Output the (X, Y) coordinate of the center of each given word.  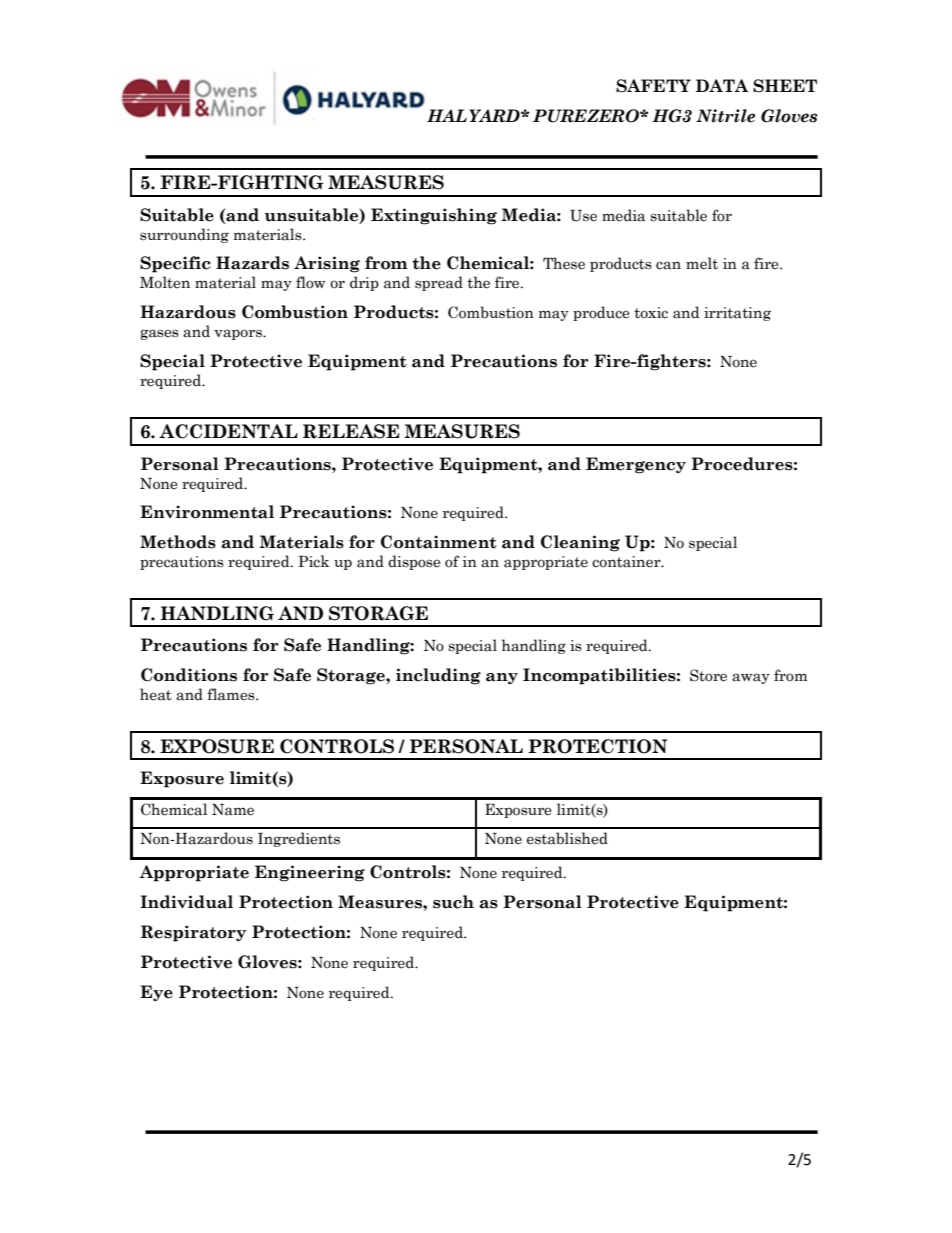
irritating (737, 314)
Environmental (207, 512)
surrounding (184, 235)
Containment (439, 542)
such (453, 902)
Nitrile (725, 116)
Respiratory (193, 933)
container (627, 562)
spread (439, 283)
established (567, 838)
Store (708, 675)
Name (233, 810)
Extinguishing (434, 216)
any (502, 678)
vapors (239, 334)
